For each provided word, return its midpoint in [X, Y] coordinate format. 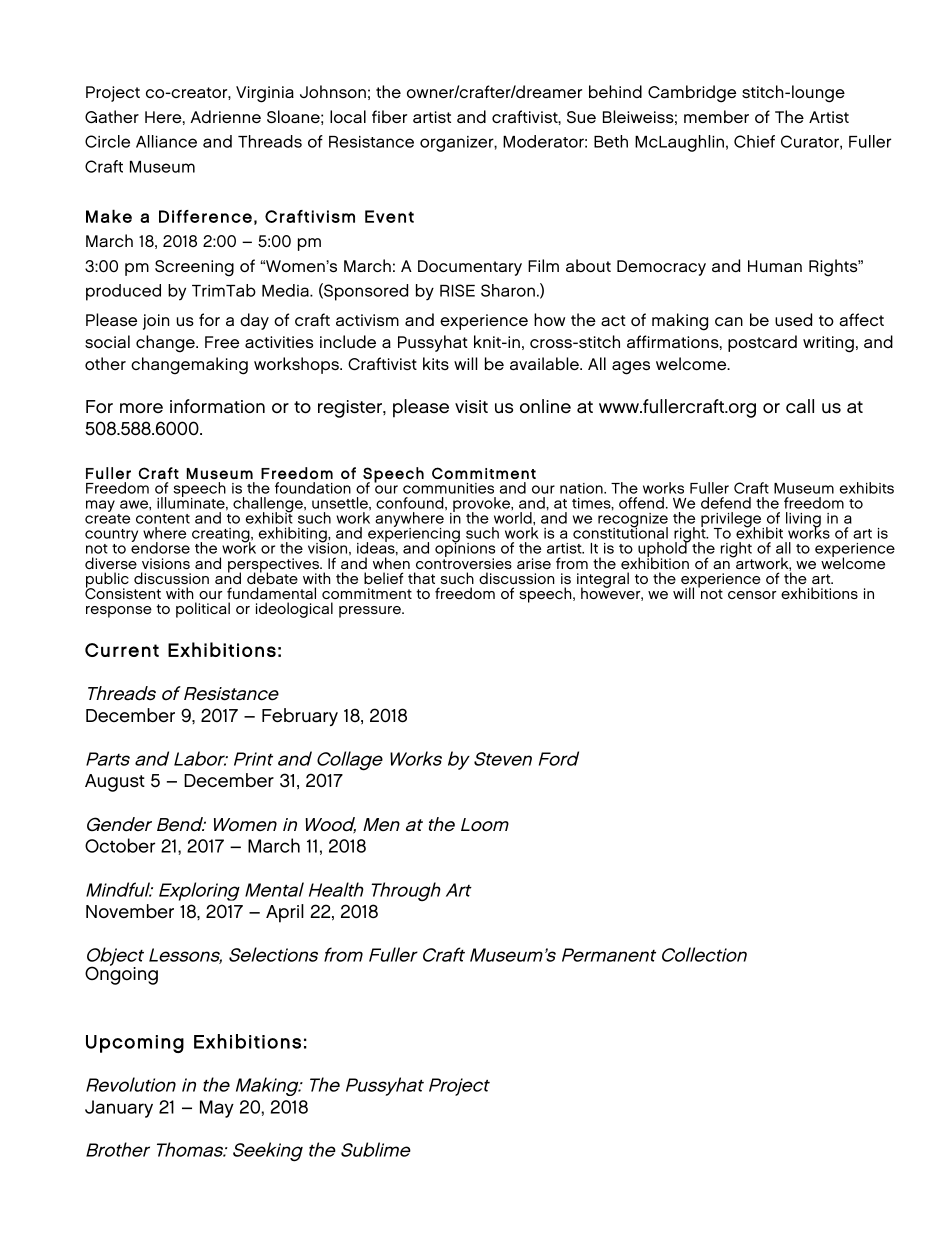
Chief [754, 141]
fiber [389, 116]
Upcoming [135, 1044]
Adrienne [225, 116]
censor [752, 595]
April [285, 913]
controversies [464, 562]
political [203, 610]
